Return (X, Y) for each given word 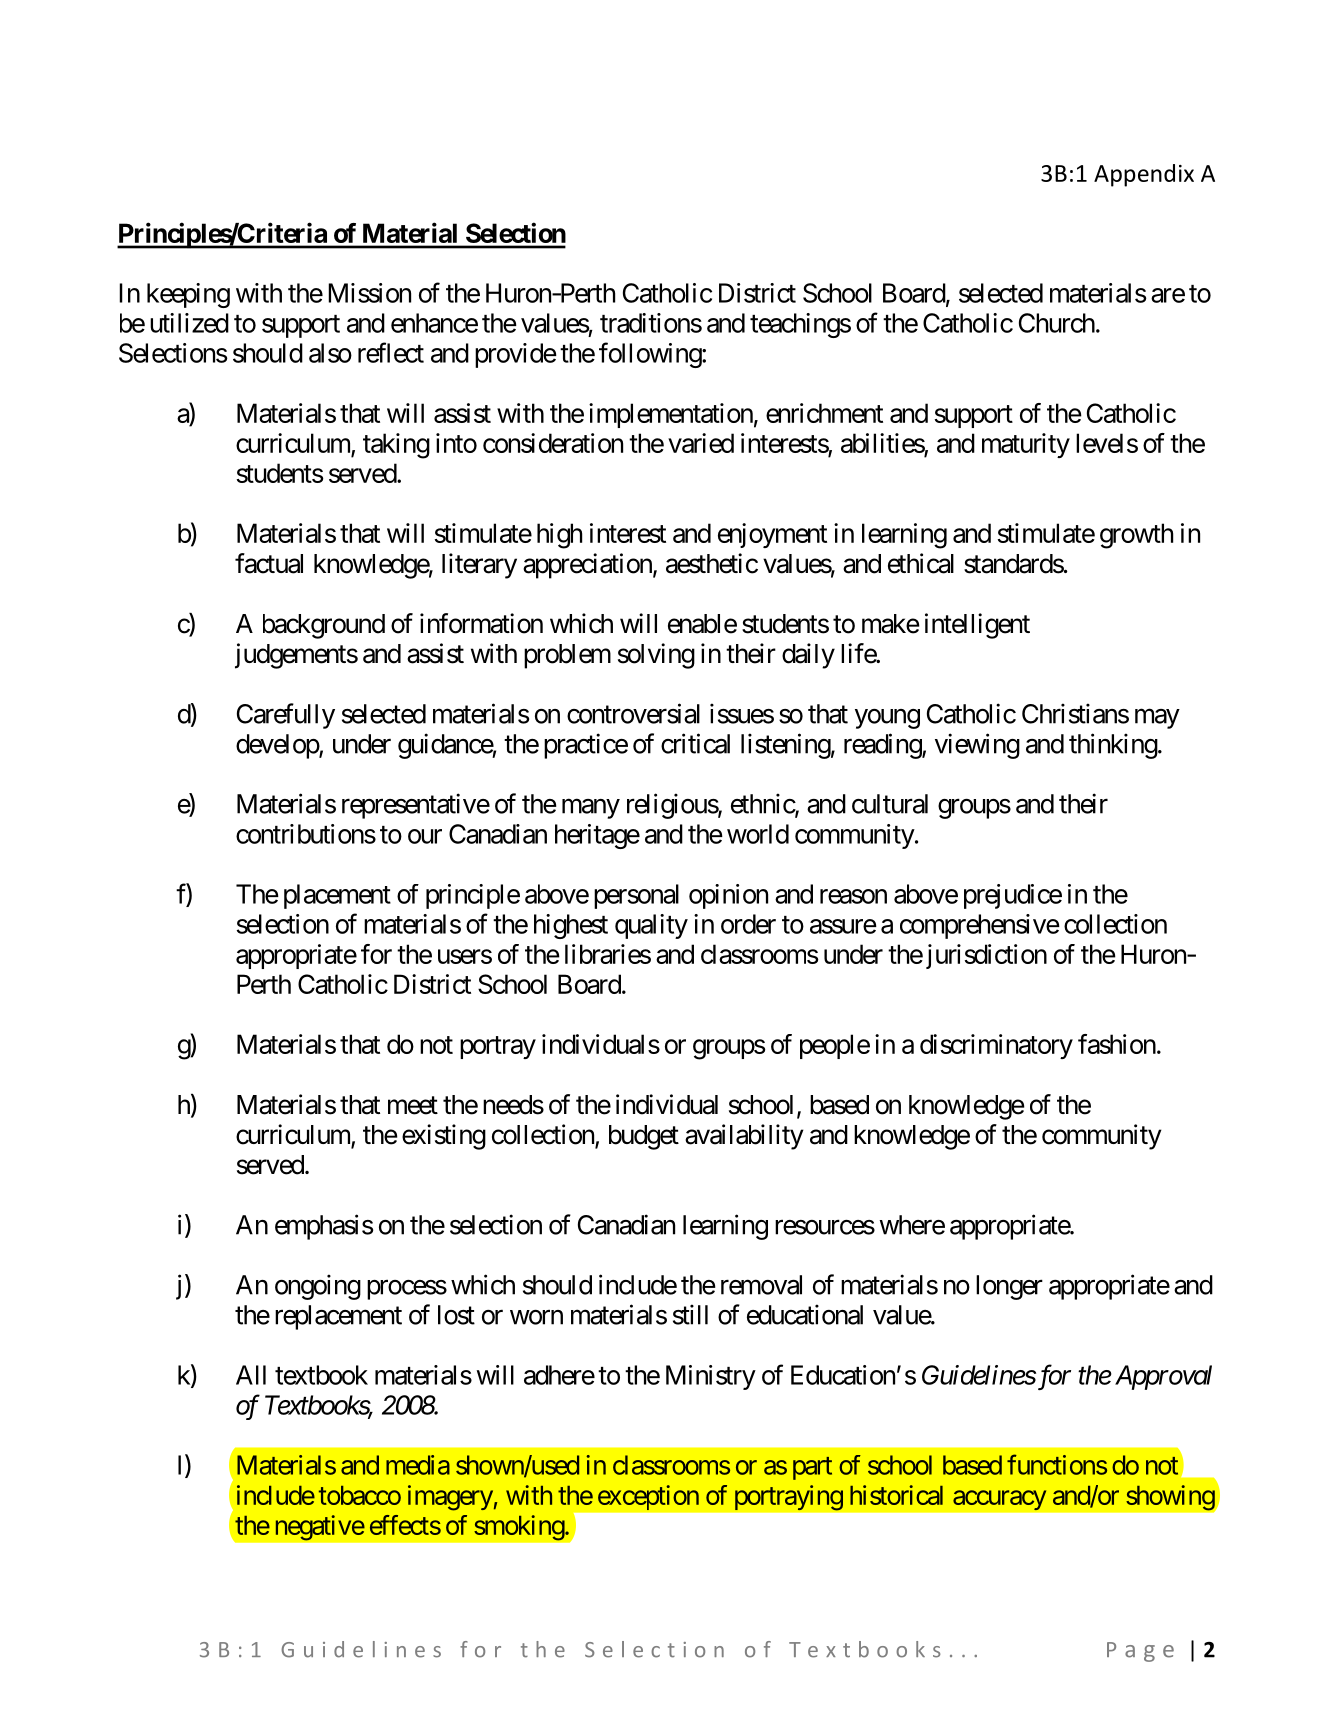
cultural (890, 804)
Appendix (1144, 175)
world (758, 834)
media (418, 1465)
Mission (369, 293)
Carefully (286, 716)
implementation (671, 415)
